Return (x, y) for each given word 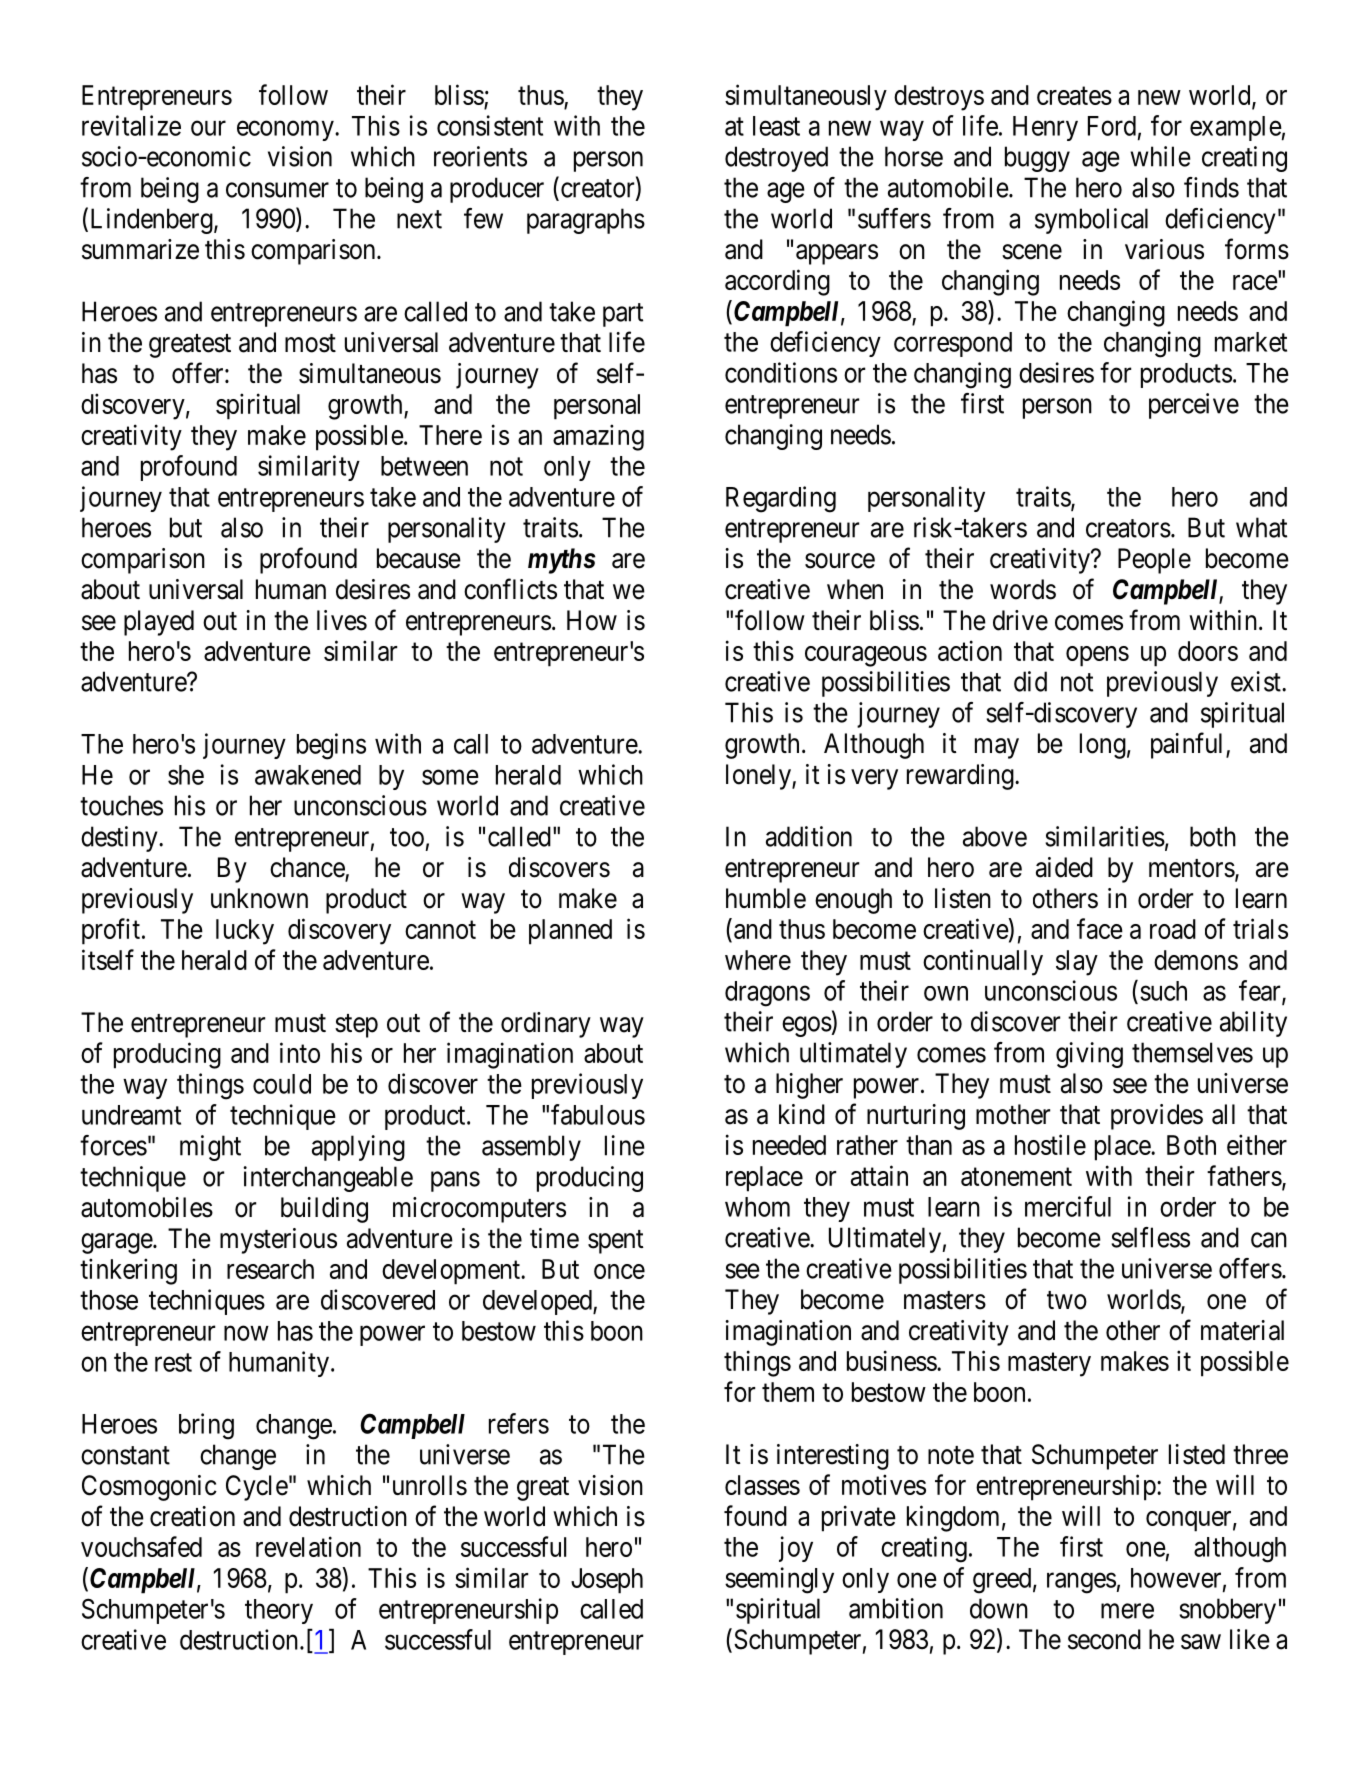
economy (286, 131)
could (282, 1084)
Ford (1112, 126)
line (625, 1145)
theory (279, 1611)
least (776, 126)
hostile (1050, 1144)
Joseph (607, 1581)
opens (1097, 656)
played (159, 623)
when (855, 589)
